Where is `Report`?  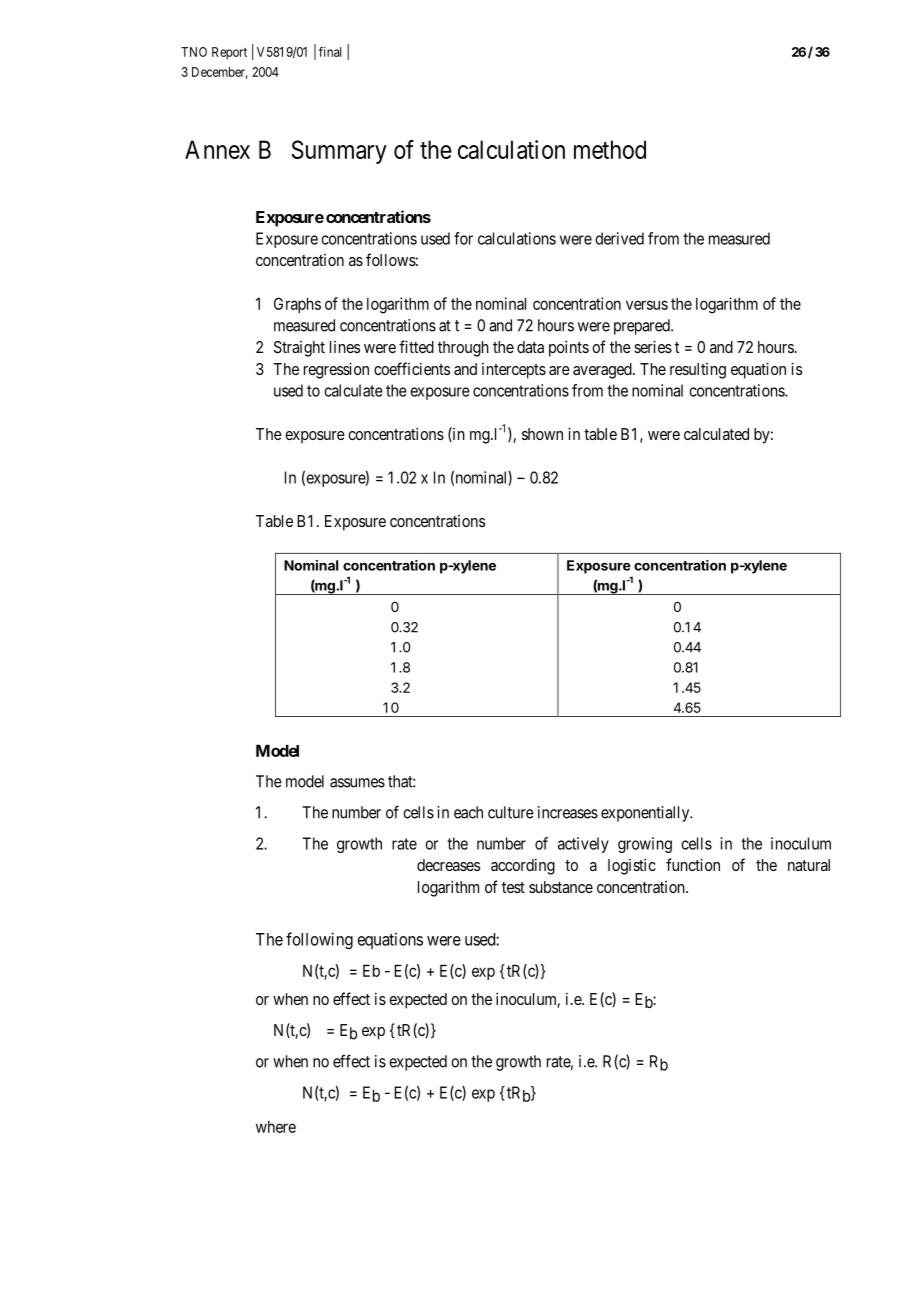 Report is located at coordinates (229, 53).
